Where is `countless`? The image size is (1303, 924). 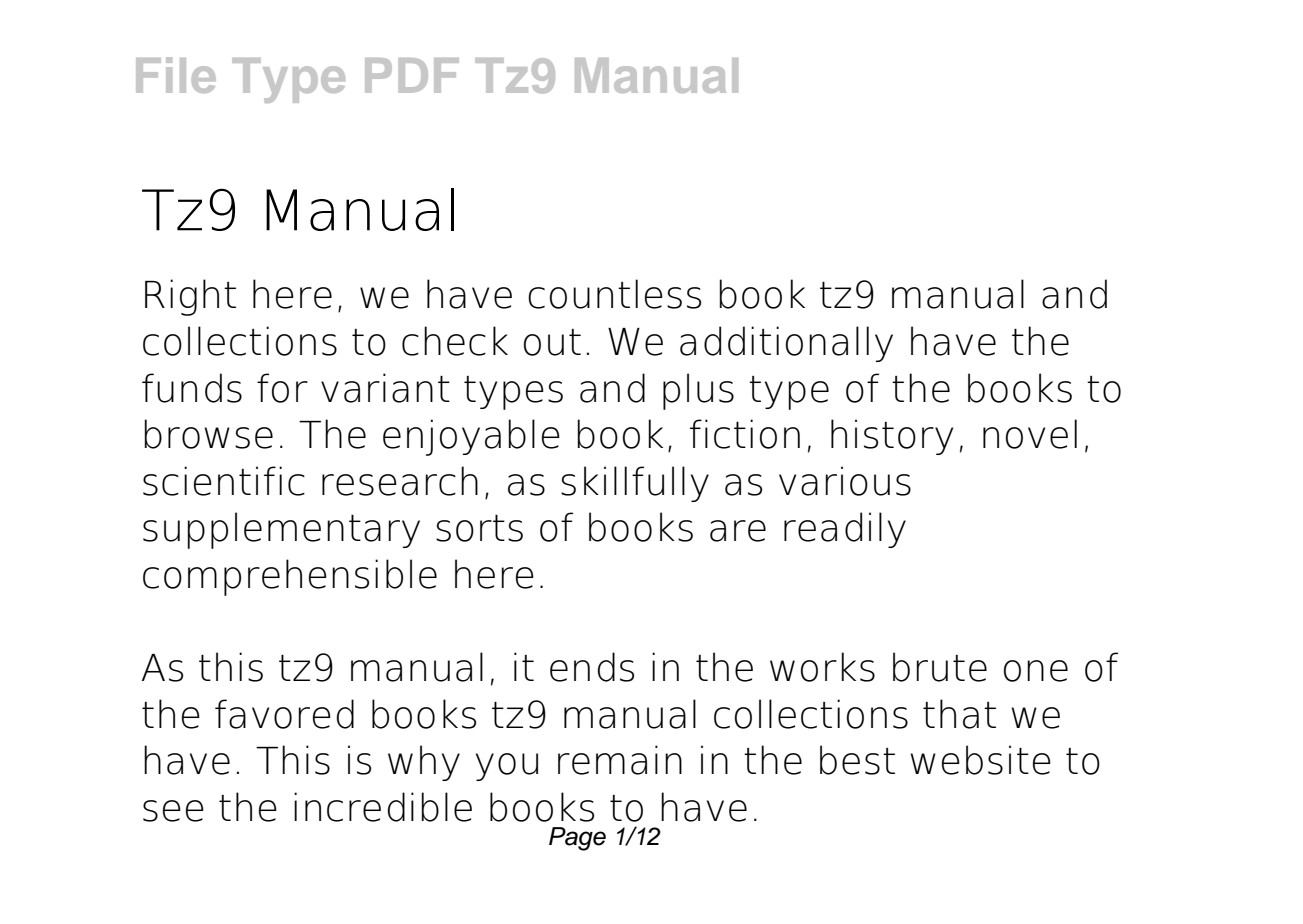 countless is located at coordinates (614, 294).
